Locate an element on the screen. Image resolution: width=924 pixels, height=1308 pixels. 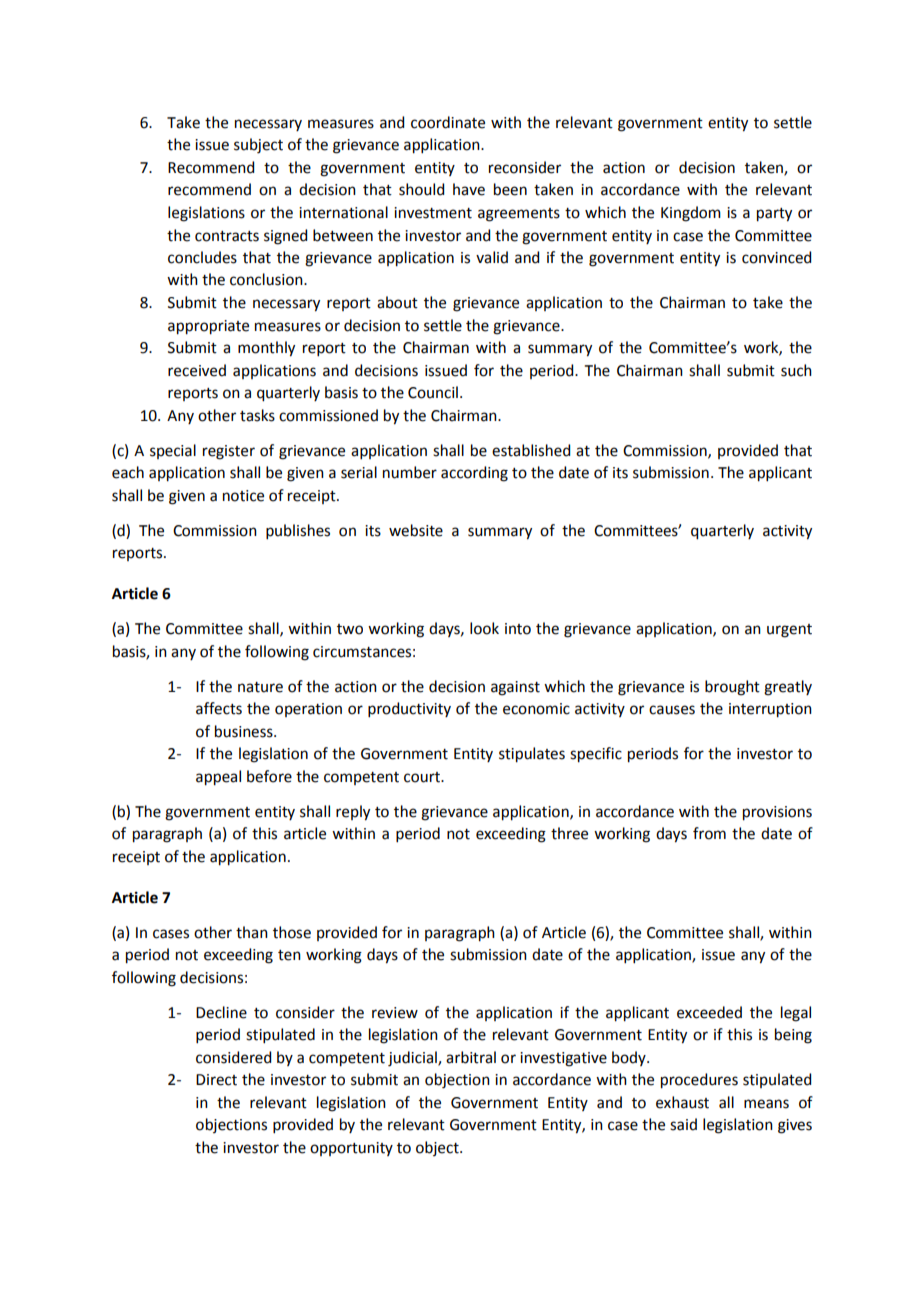
nature is located at coordinates (260, 687).
